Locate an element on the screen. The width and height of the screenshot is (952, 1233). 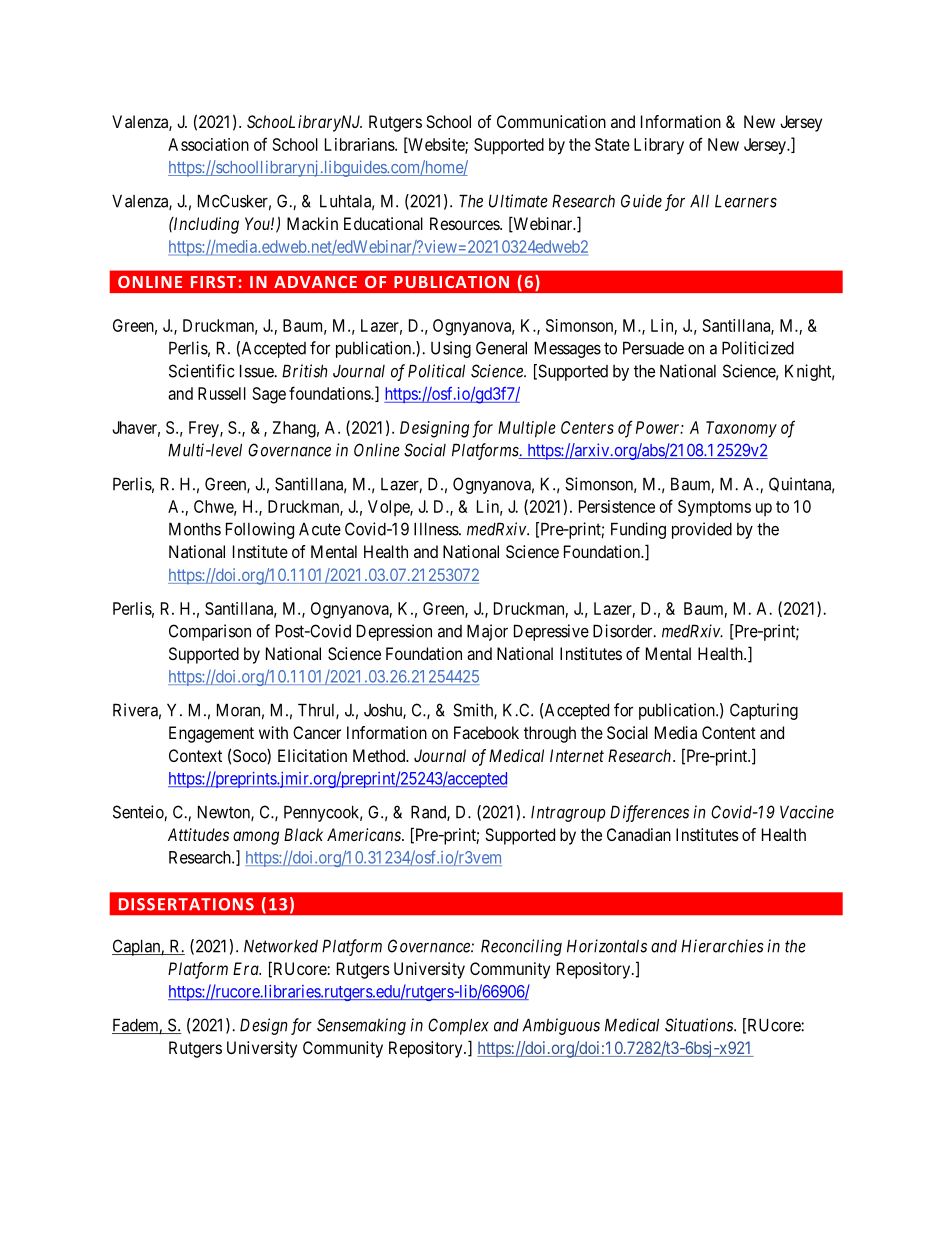
Major is located at coordinates (487, 632).
